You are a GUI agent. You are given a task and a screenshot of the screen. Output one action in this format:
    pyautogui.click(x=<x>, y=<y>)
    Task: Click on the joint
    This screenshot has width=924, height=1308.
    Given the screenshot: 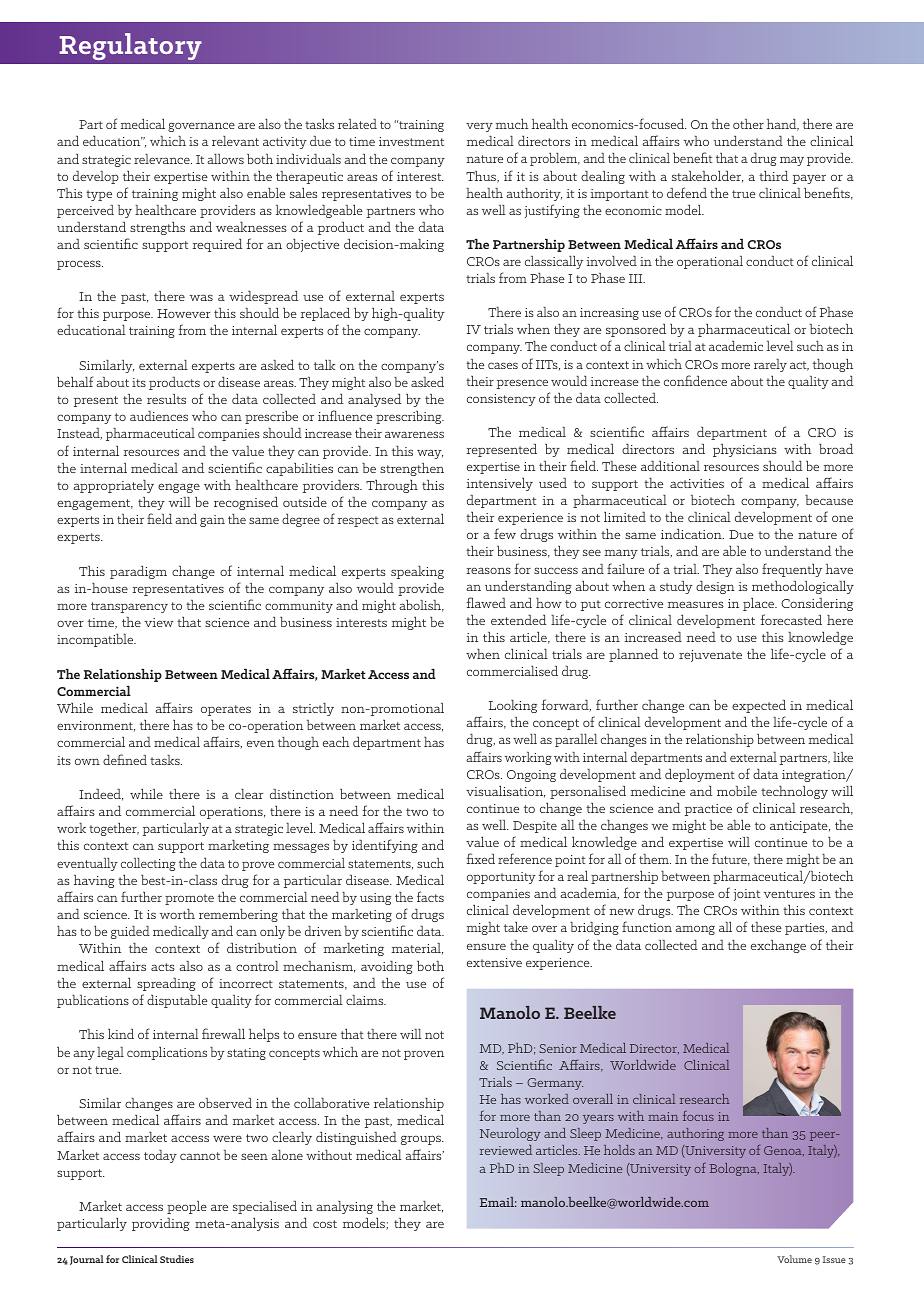 What is the action you would take?
    pyautogui.click(x=747, y=895)
